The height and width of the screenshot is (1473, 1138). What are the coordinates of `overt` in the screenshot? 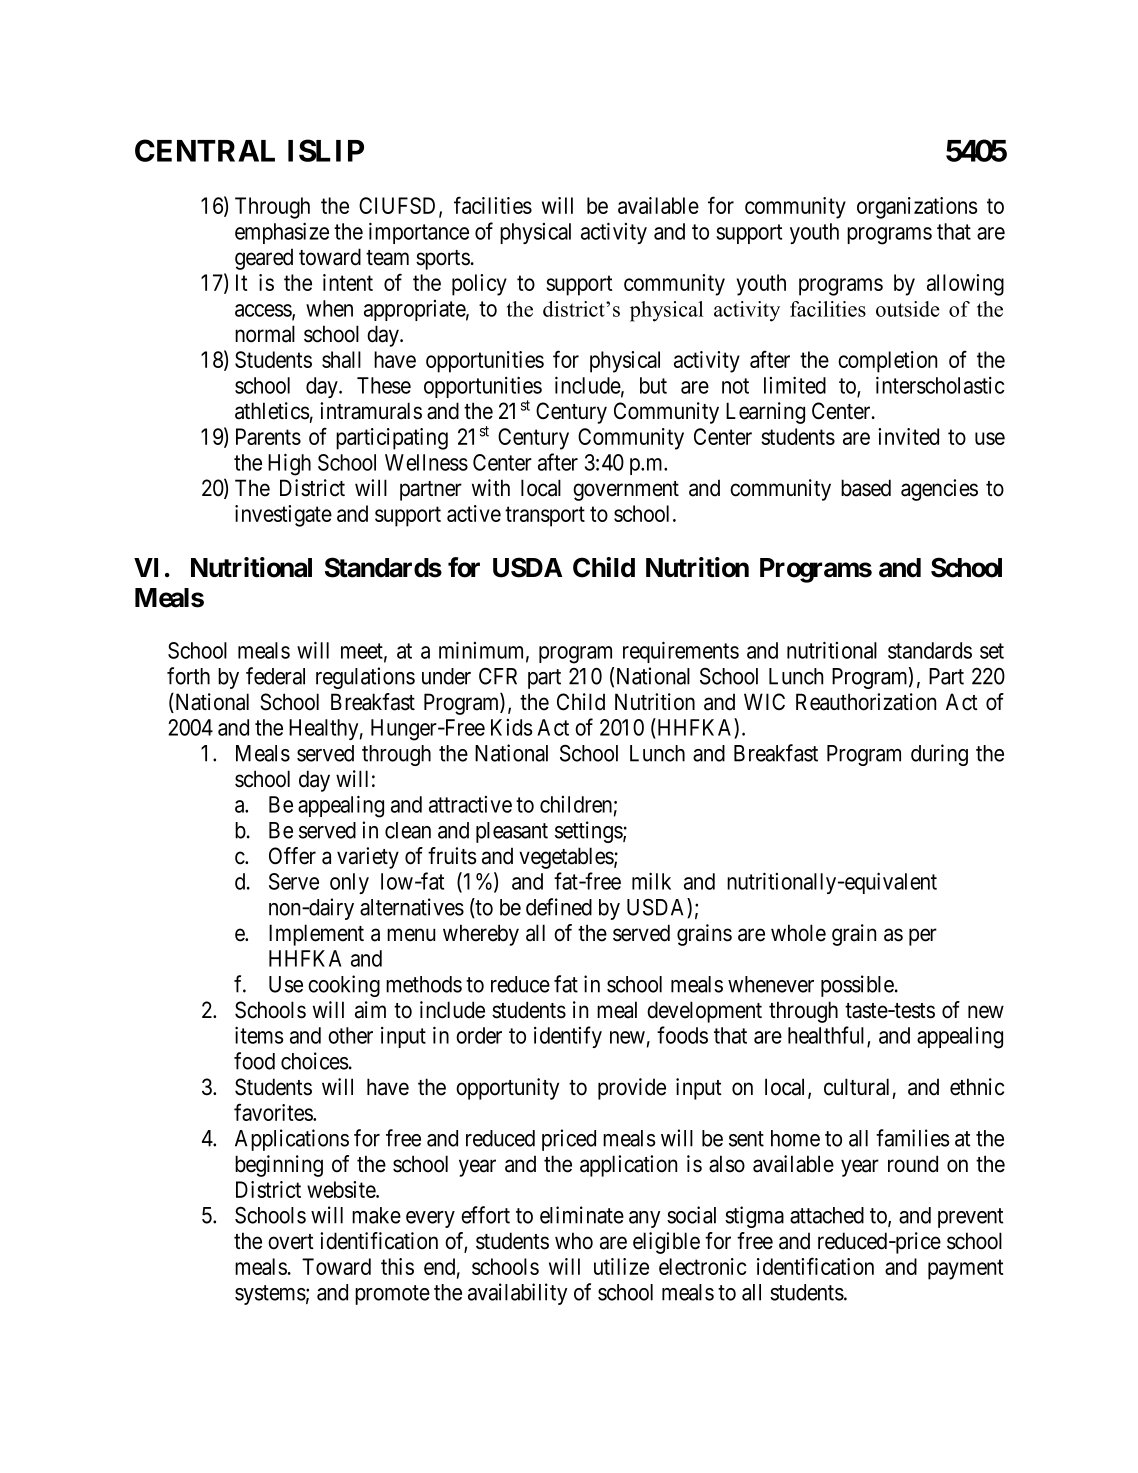 It's located at (291, 1242).
